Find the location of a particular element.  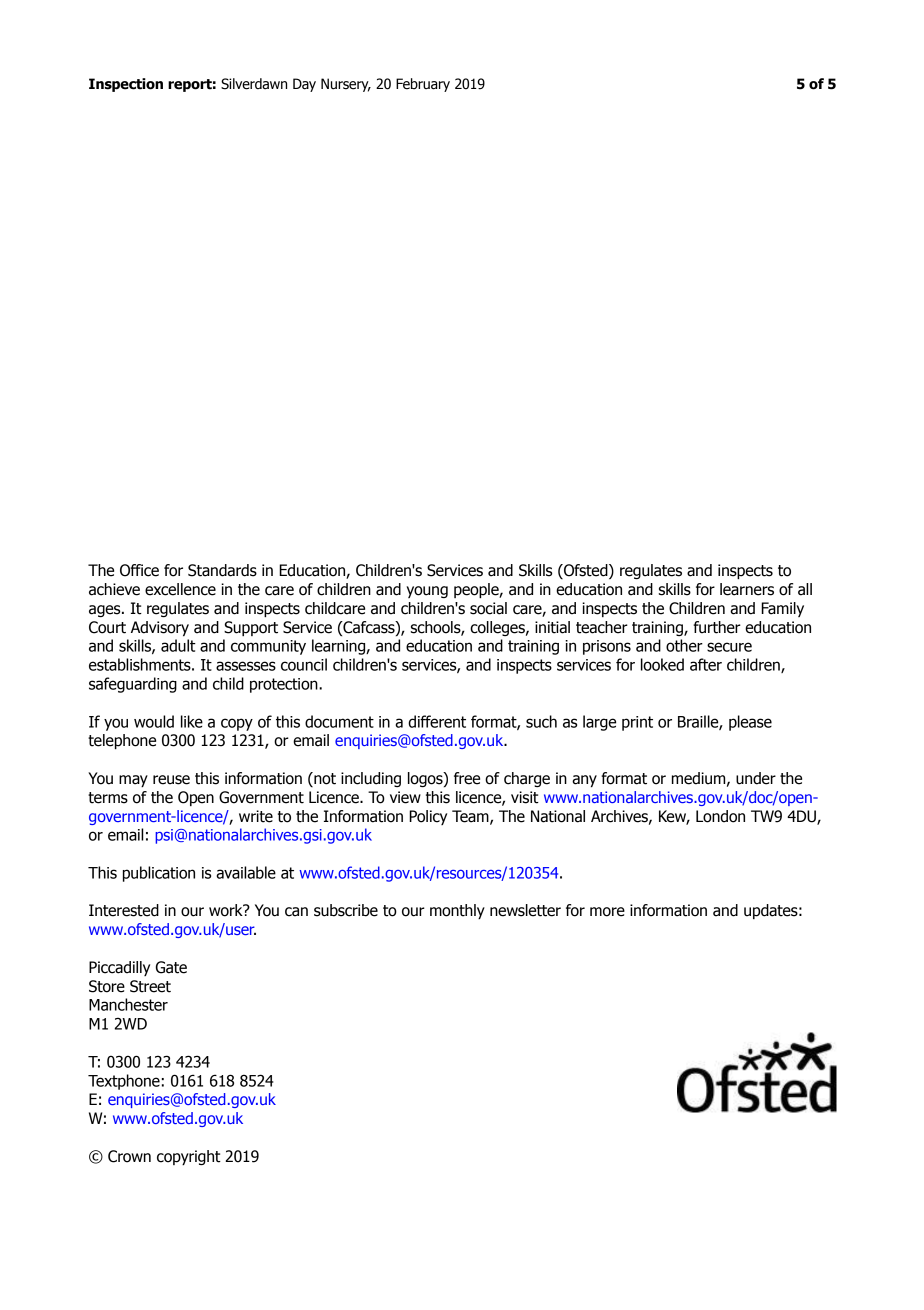

Nursery is located at coordinates (346, 85).
